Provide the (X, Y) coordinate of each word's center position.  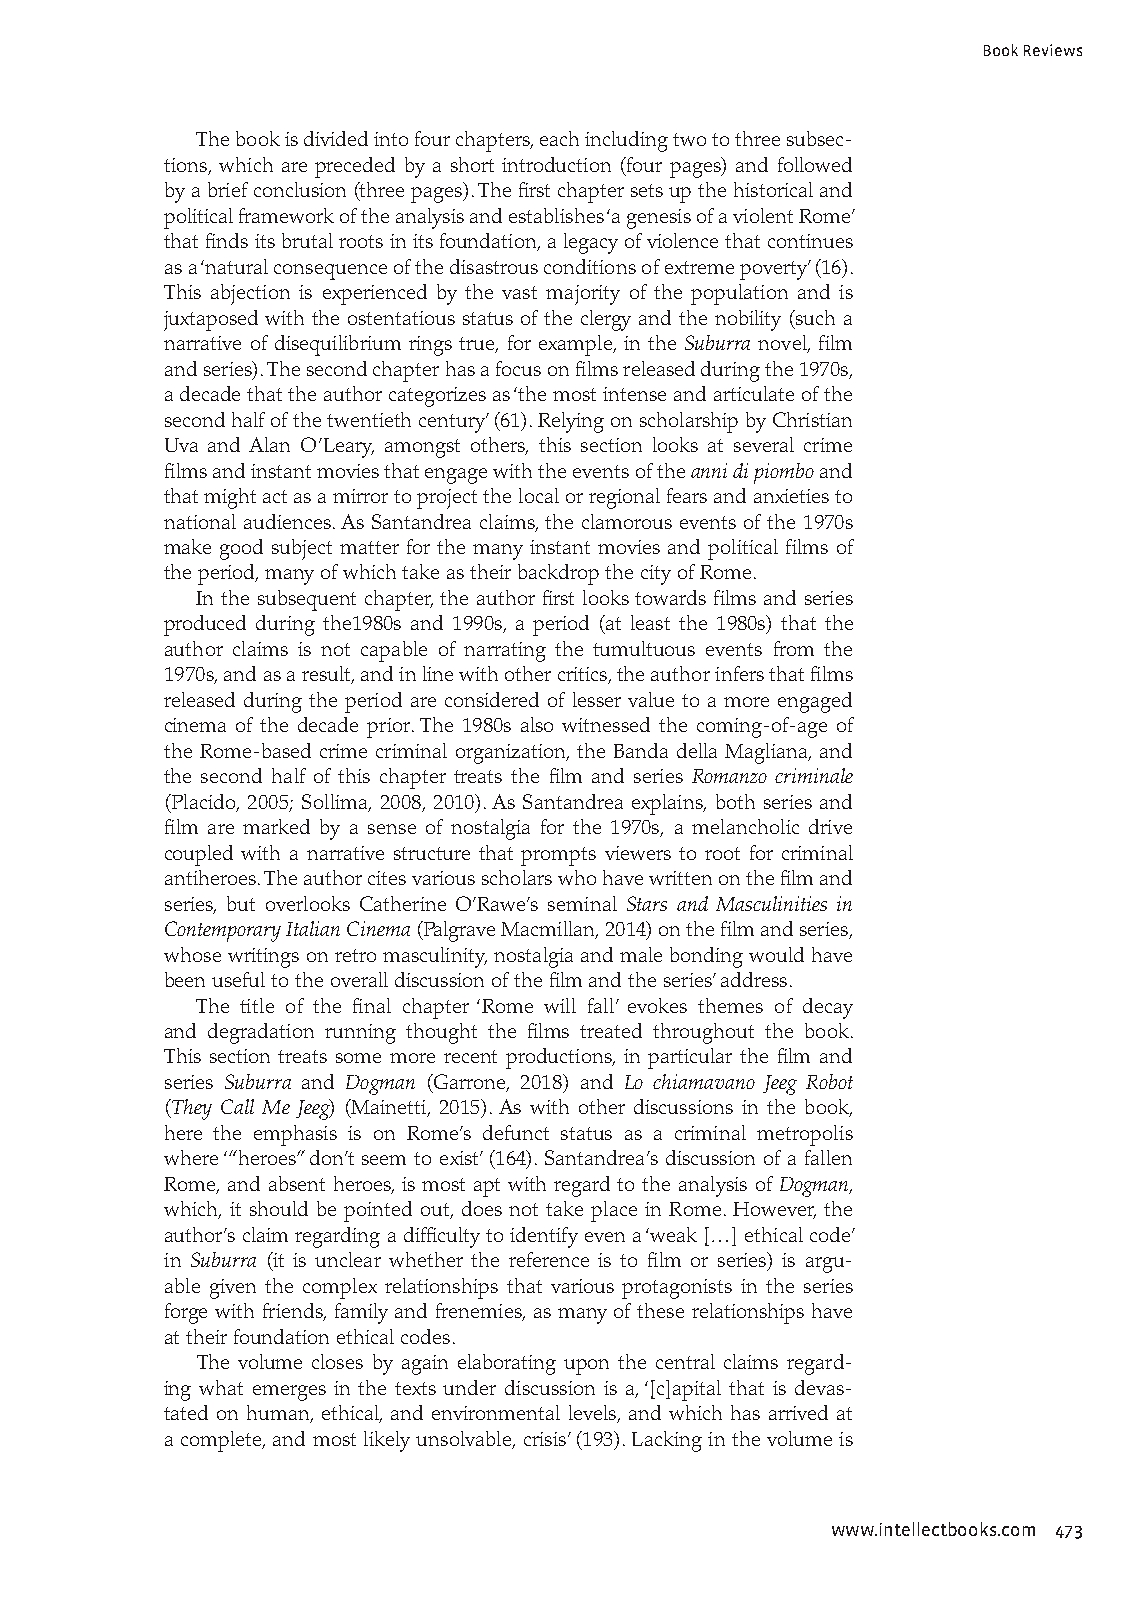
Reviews (1053, 50)
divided (336, 138)
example (576, 345)
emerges (289, 1393)
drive (830, 826)
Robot (829, 1081)
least (650, 622)
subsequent (307, 600)
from (794, 648)
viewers (638, 853)
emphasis (295, 1135)
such (814, 317)
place (614, 1211)
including (626, 141)
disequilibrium (338, 345)
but (241, 903)
